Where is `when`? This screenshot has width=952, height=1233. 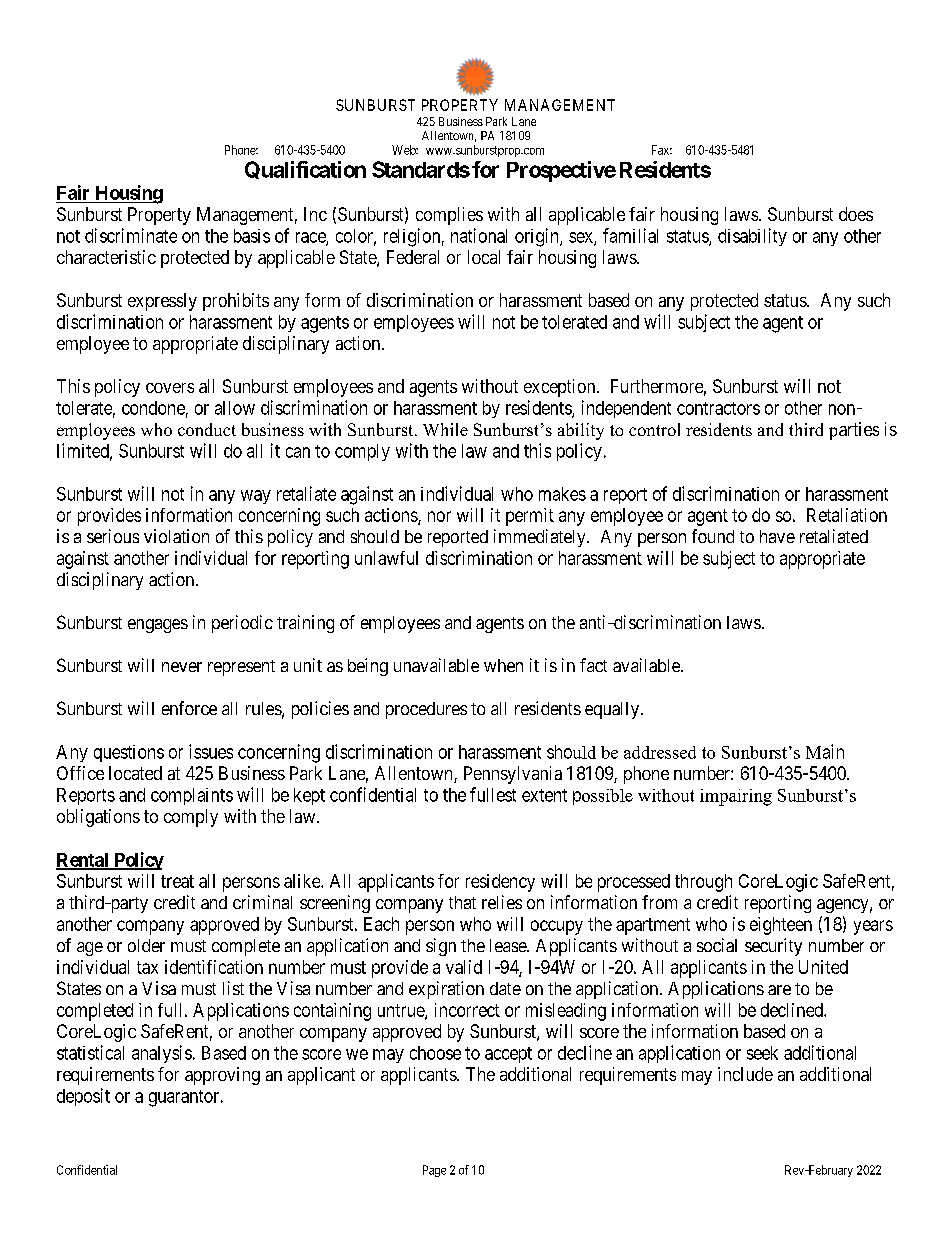
when is located at coordinates (503, 665).
